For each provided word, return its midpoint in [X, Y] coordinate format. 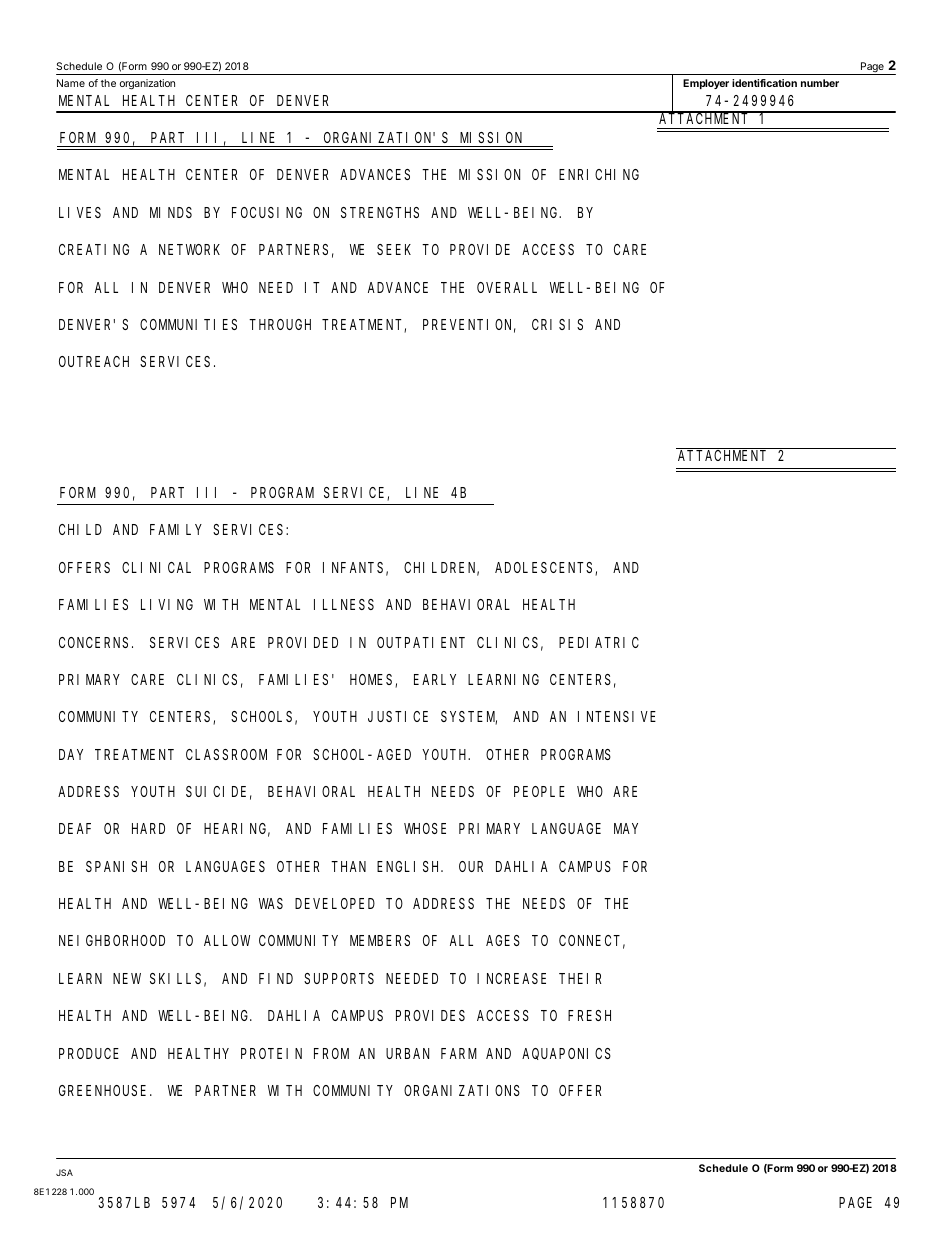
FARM [459, 1053]
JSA [64, 1172]
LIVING [167, 604]
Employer [706, 84]
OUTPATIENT [421, 642]
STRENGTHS [380, 212]
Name [71, 83]
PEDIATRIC [599, 642]
